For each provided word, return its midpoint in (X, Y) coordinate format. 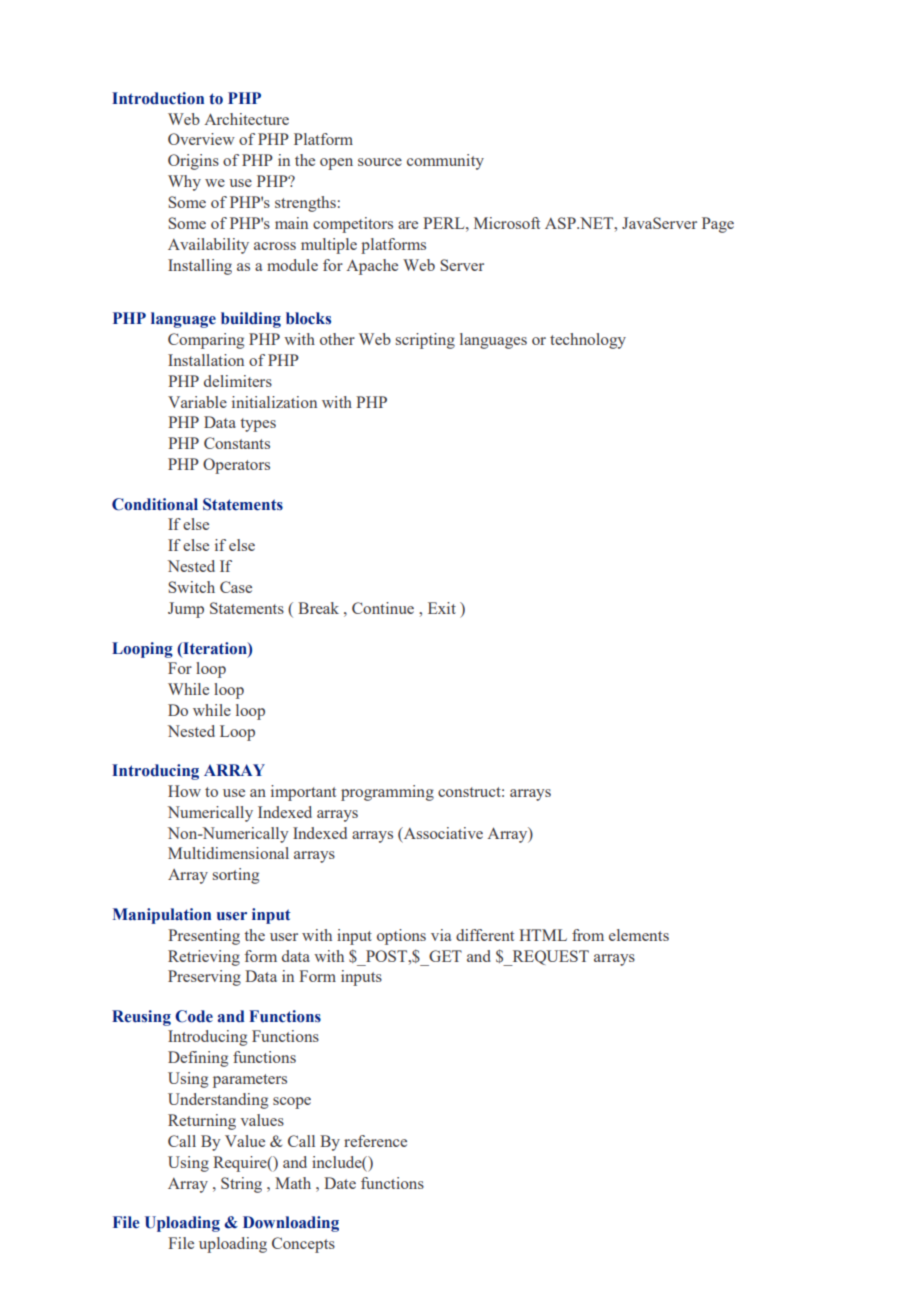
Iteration (215, 648)
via (441, 935)
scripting (425, 341)
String (241, 1185)
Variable (197, 402)
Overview (201, 139)
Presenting (204, 937)
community (445, 162)
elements (639, 935)
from (588, 935)
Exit (442, 608)
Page (718, 225)
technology (588, 341)
